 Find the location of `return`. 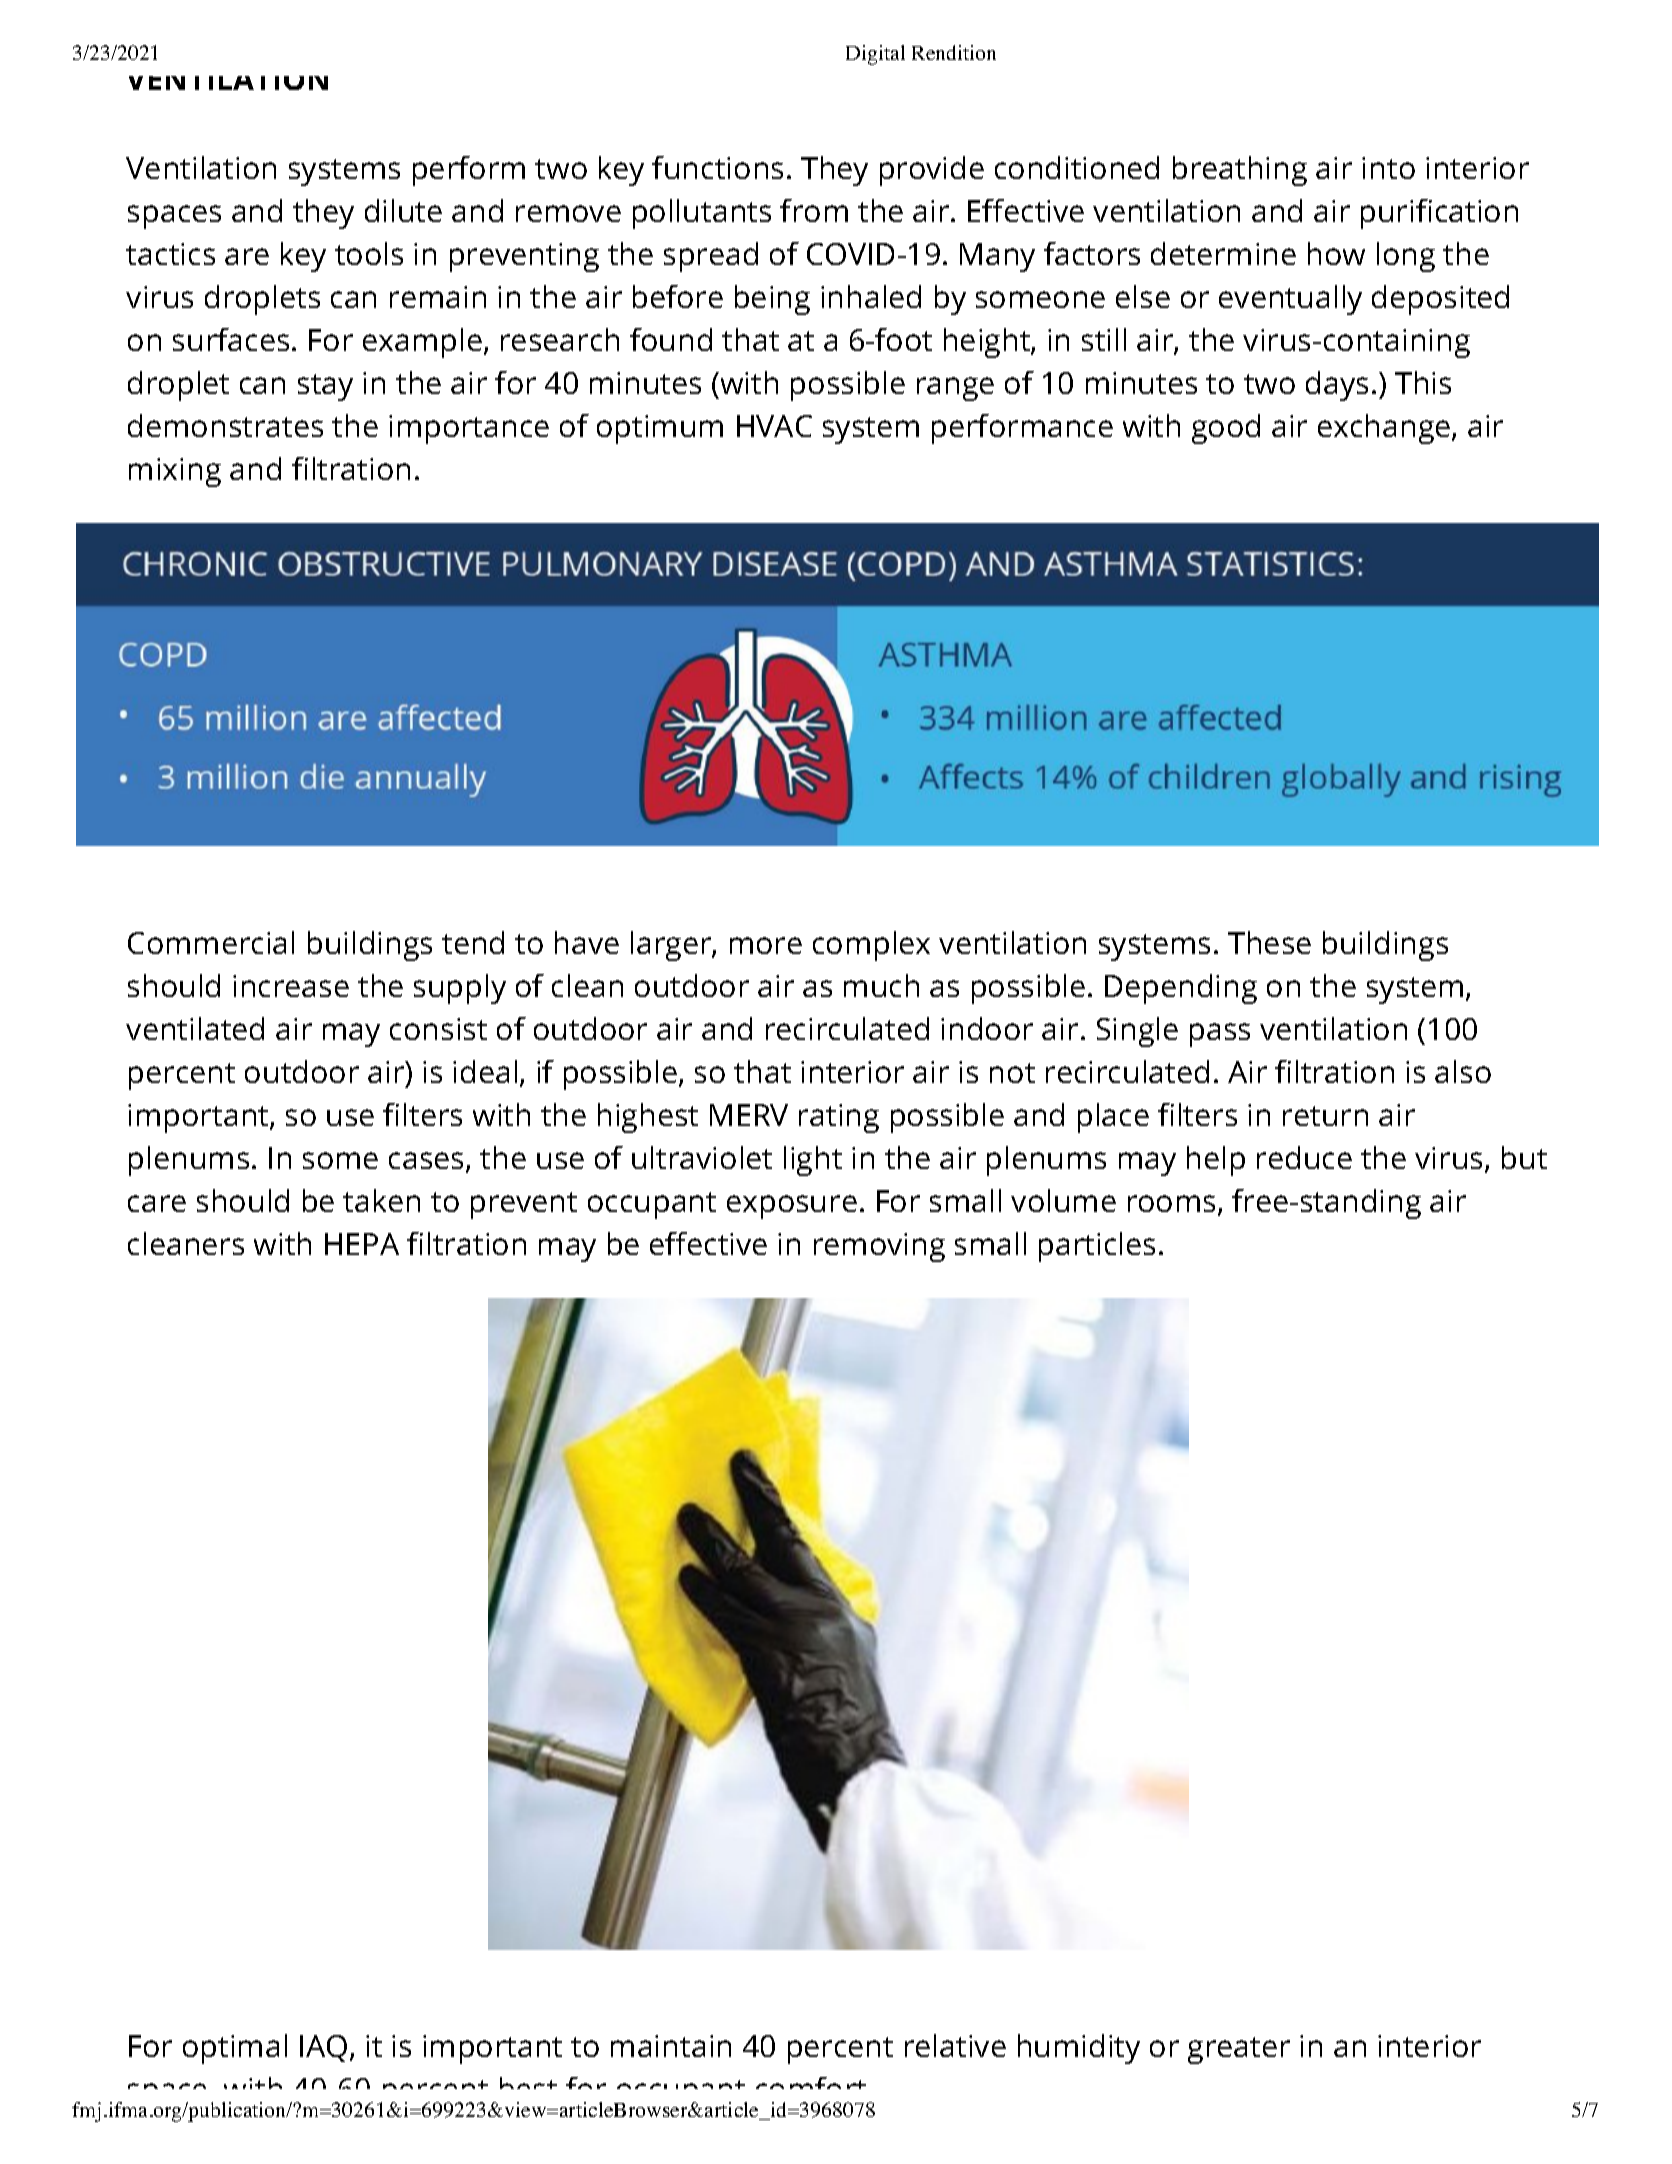

return is located at coordinates (1325, 1116).
